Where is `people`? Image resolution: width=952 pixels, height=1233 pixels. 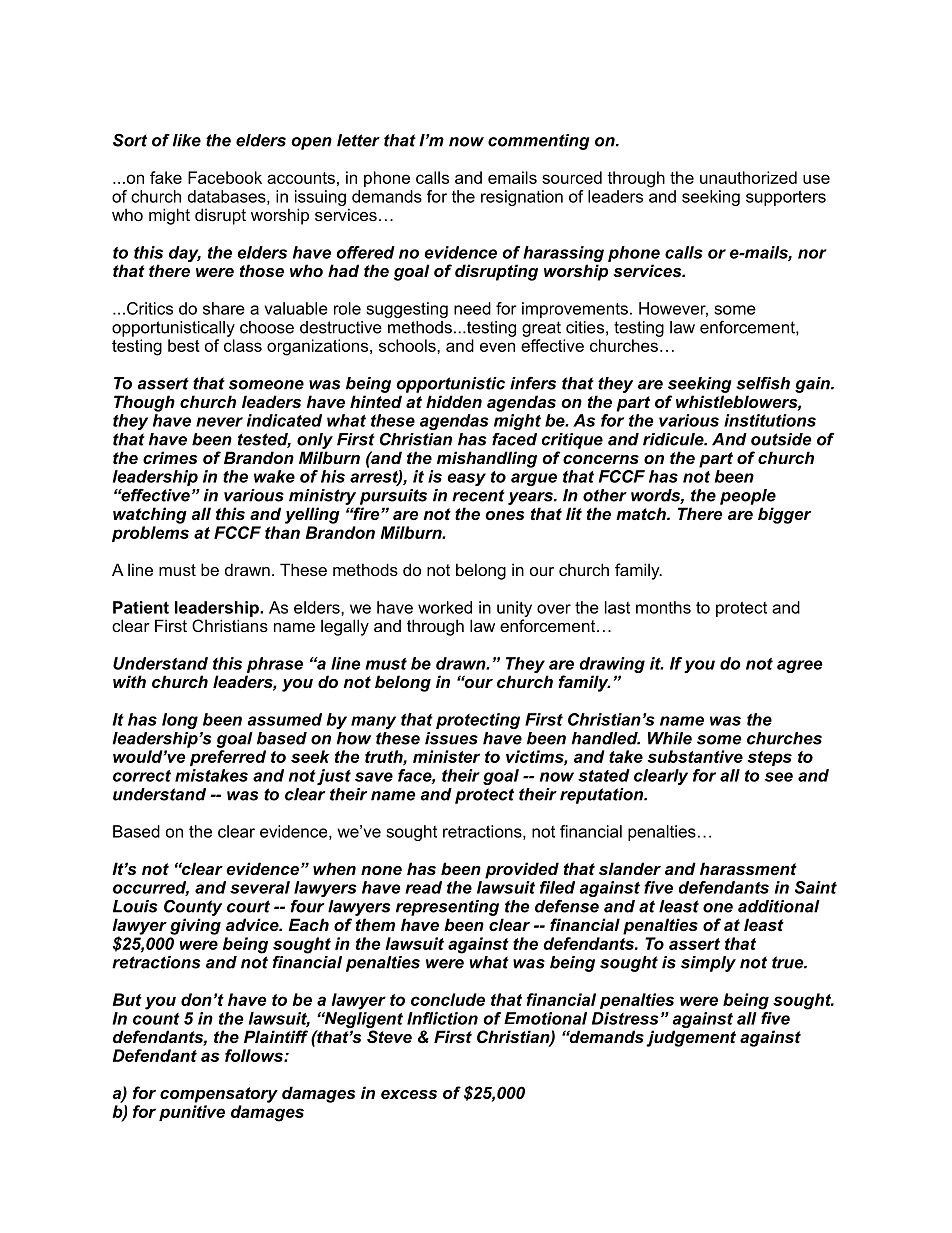 people is located at coordinates (748, 497).
